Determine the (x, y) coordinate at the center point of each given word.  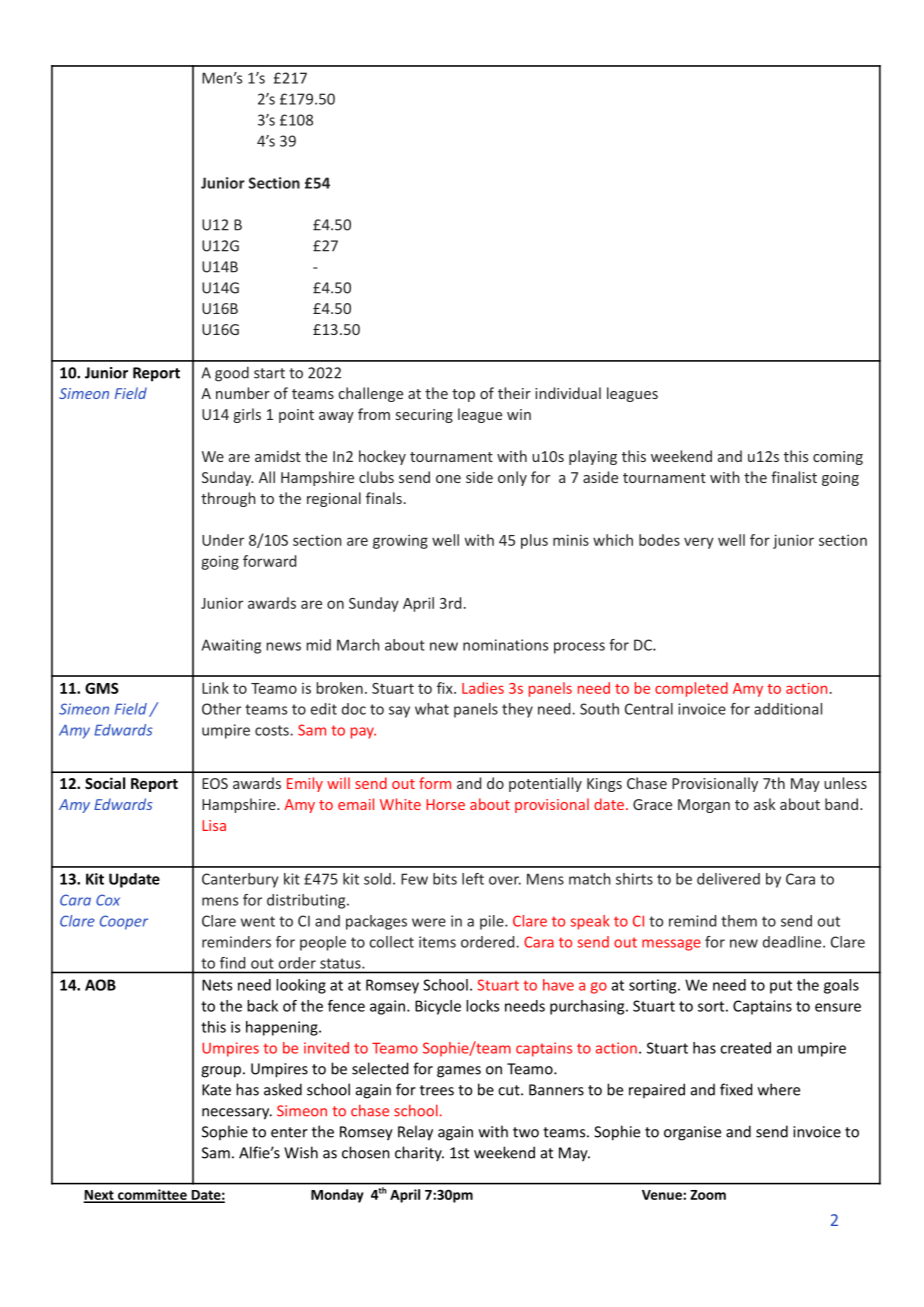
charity (419, 1154)
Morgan (704, 806)
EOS (215, 783)
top (463, 395)
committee (152, 1195)
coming (838, 458)
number (243, 393)
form (435, 783)
